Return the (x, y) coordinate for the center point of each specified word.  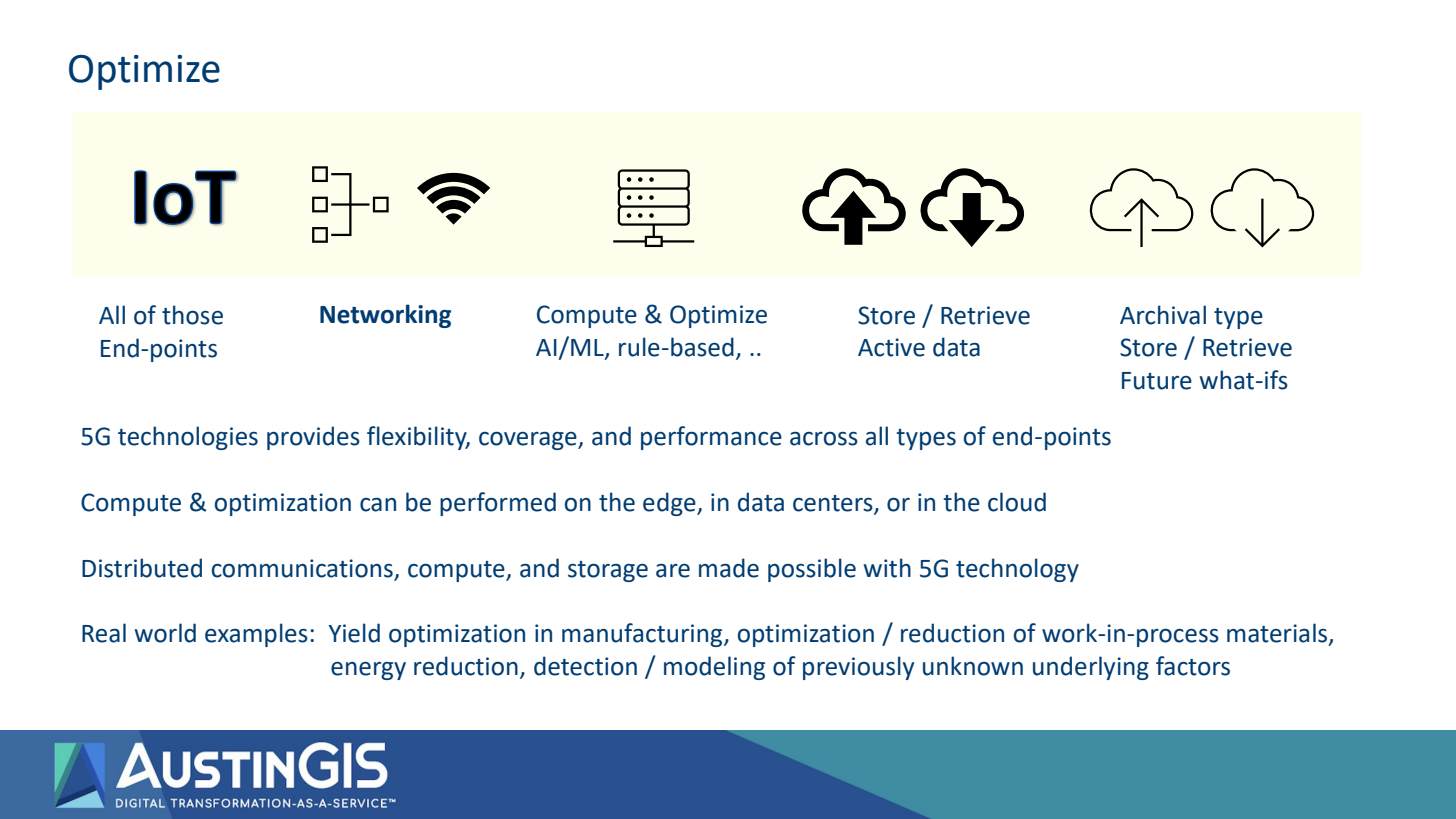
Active (891, 347)
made (729, 568)
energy (368, 671)
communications (302, 568)
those (192, 315)
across (824, 439)
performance (711, 438)
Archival (1163, 315)
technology (1017, 570)
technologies (188, 438)
